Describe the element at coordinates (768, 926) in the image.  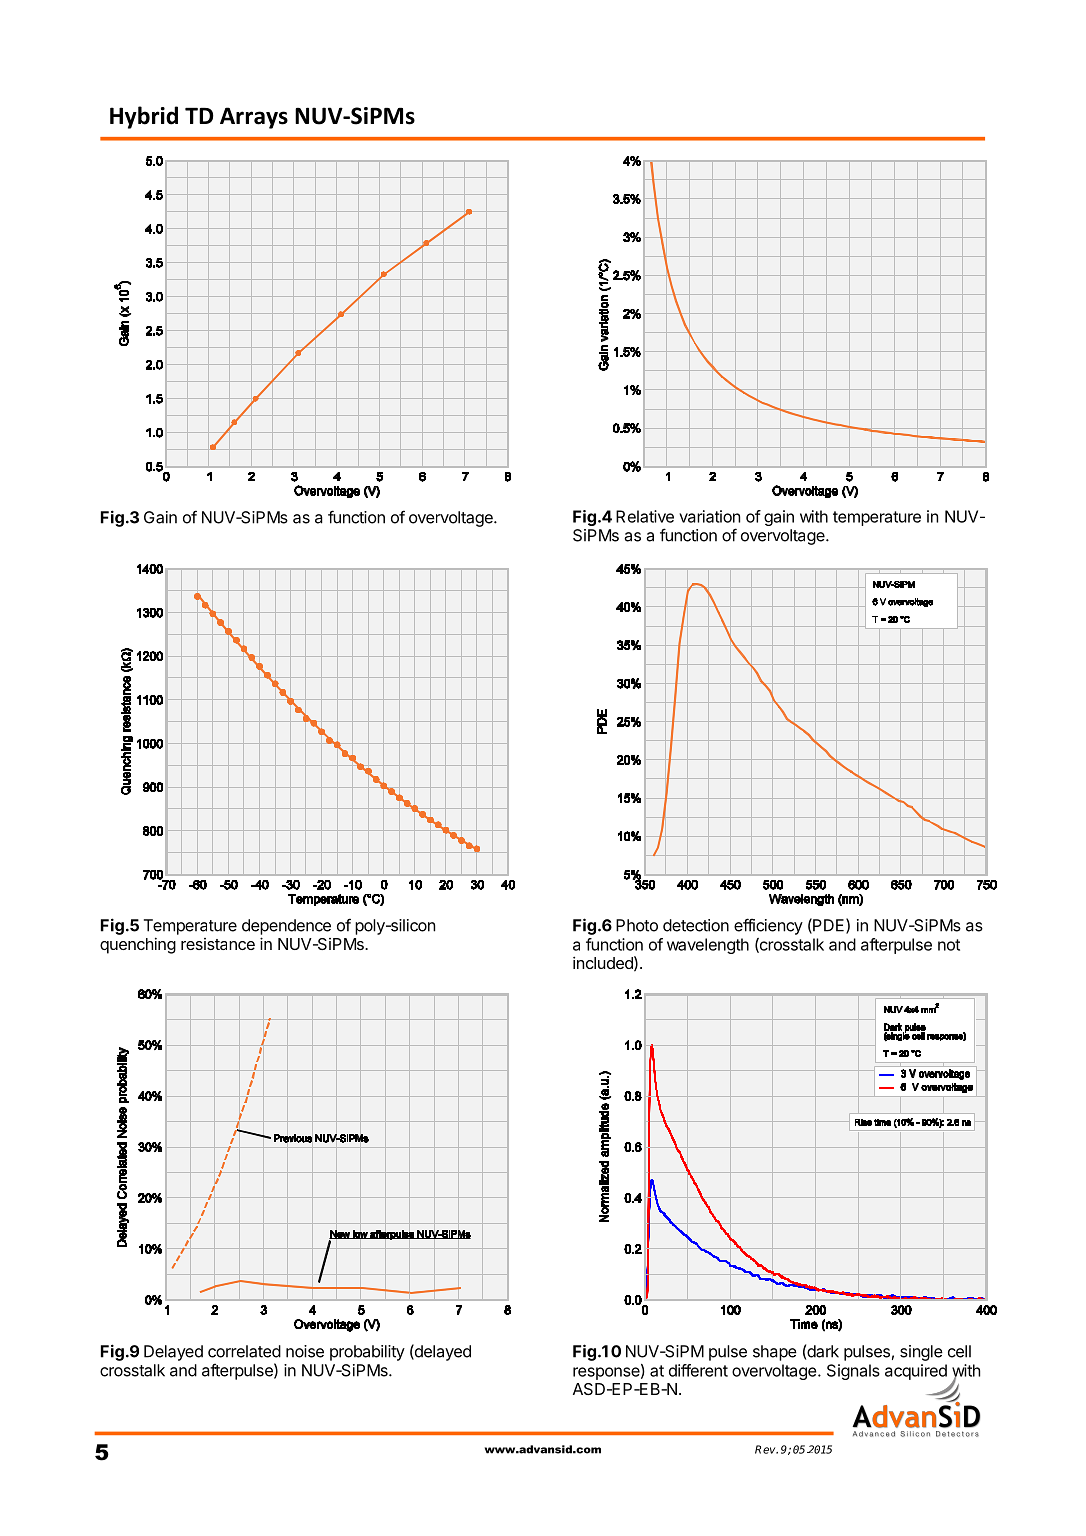
I see `efficiency` at that location.
